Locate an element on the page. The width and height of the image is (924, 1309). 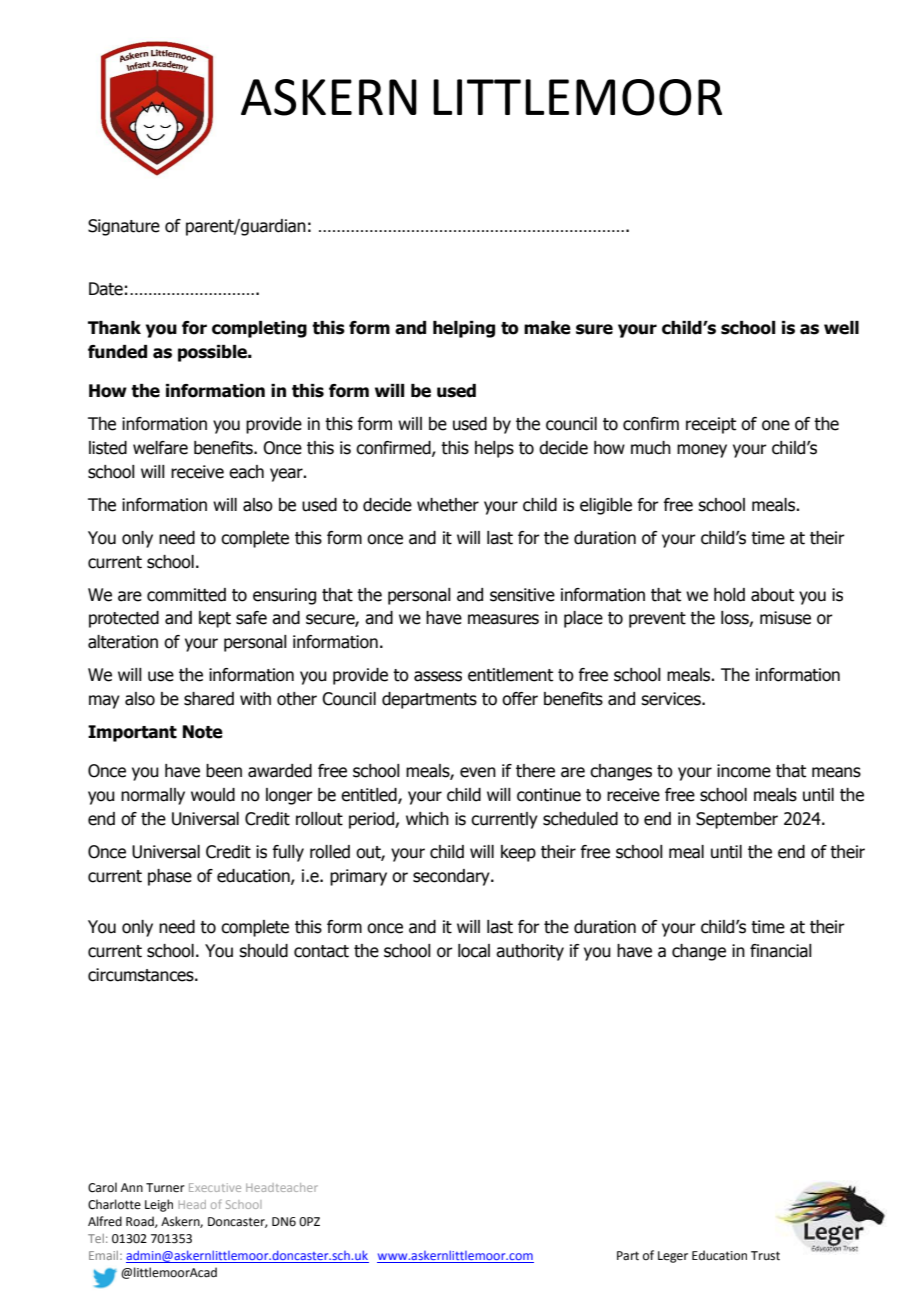
whether is located at coordinates (448, 505).
